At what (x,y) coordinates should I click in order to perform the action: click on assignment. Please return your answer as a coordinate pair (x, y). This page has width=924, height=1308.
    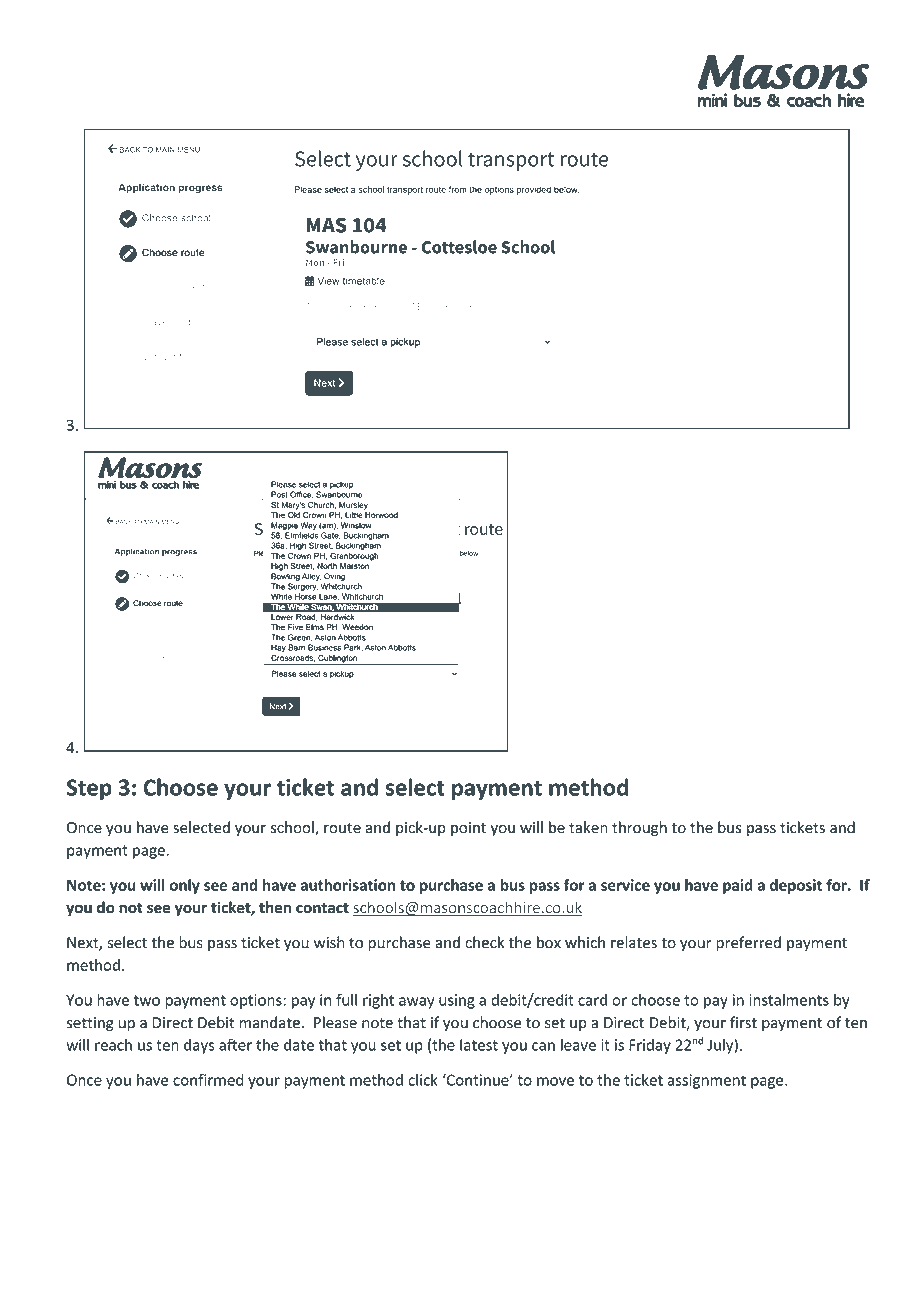
    Looking at the image, I should click on (706, 1081).
